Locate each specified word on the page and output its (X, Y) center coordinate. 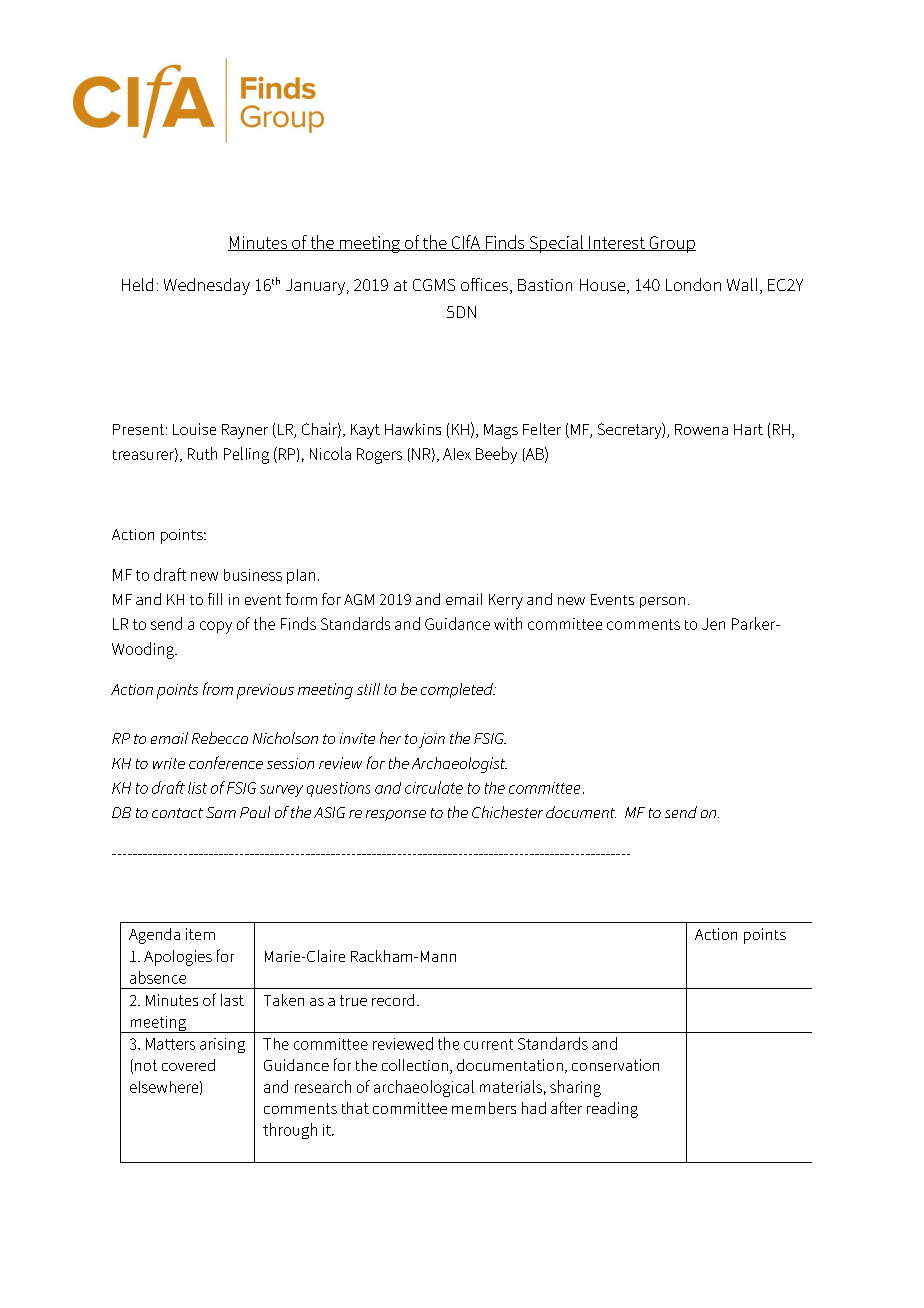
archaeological (424, 1088)
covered (188, 1065)
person (662, 602)
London (693, 284)
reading (612, 1110)
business (253, 575)
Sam (221, 812)
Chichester (507, 812)
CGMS (434, 285)
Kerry (506, 601)
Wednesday (207, 286)
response (396, 815)
